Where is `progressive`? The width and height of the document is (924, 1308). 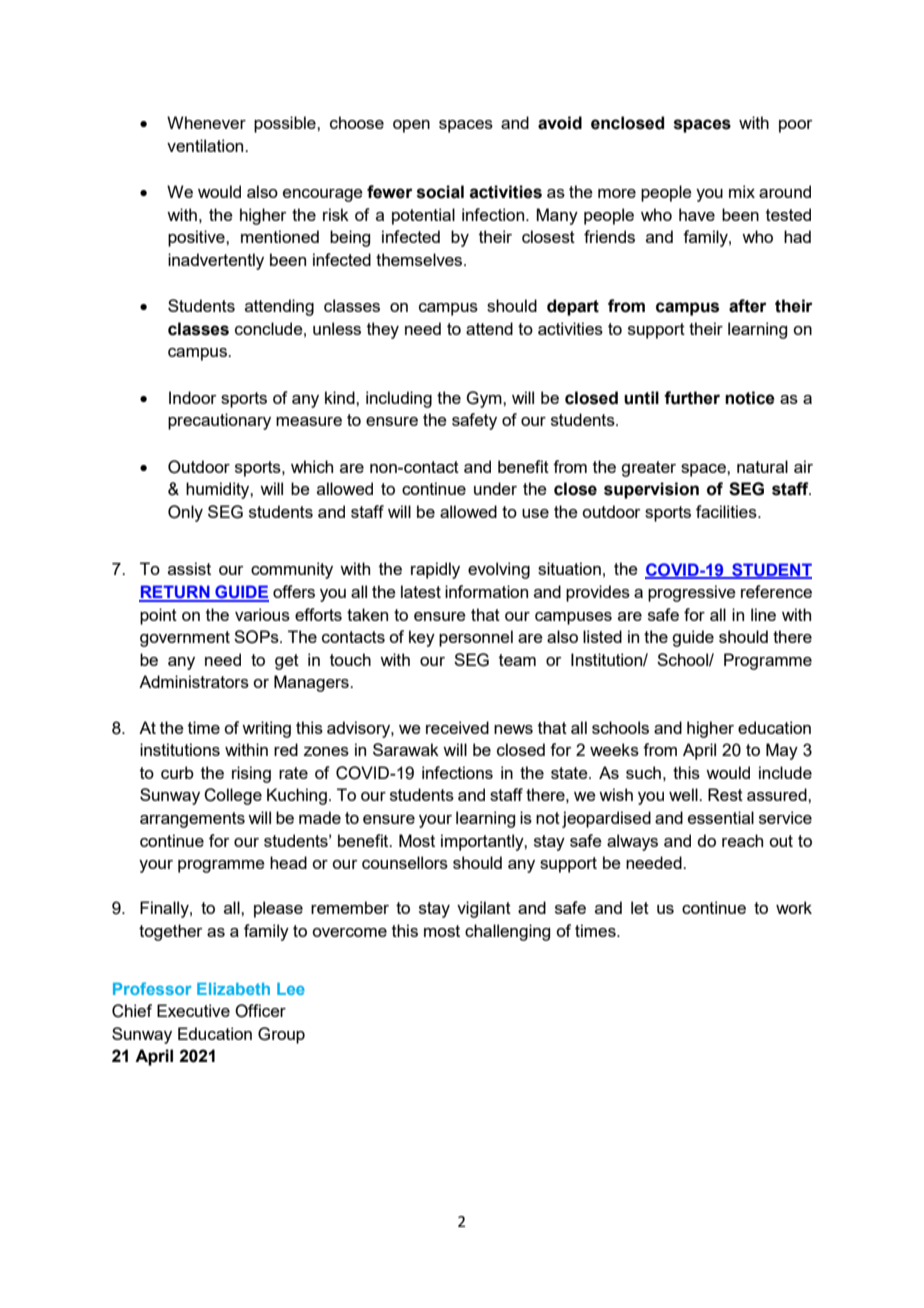
progressive is located at coordinates (692, 593).
